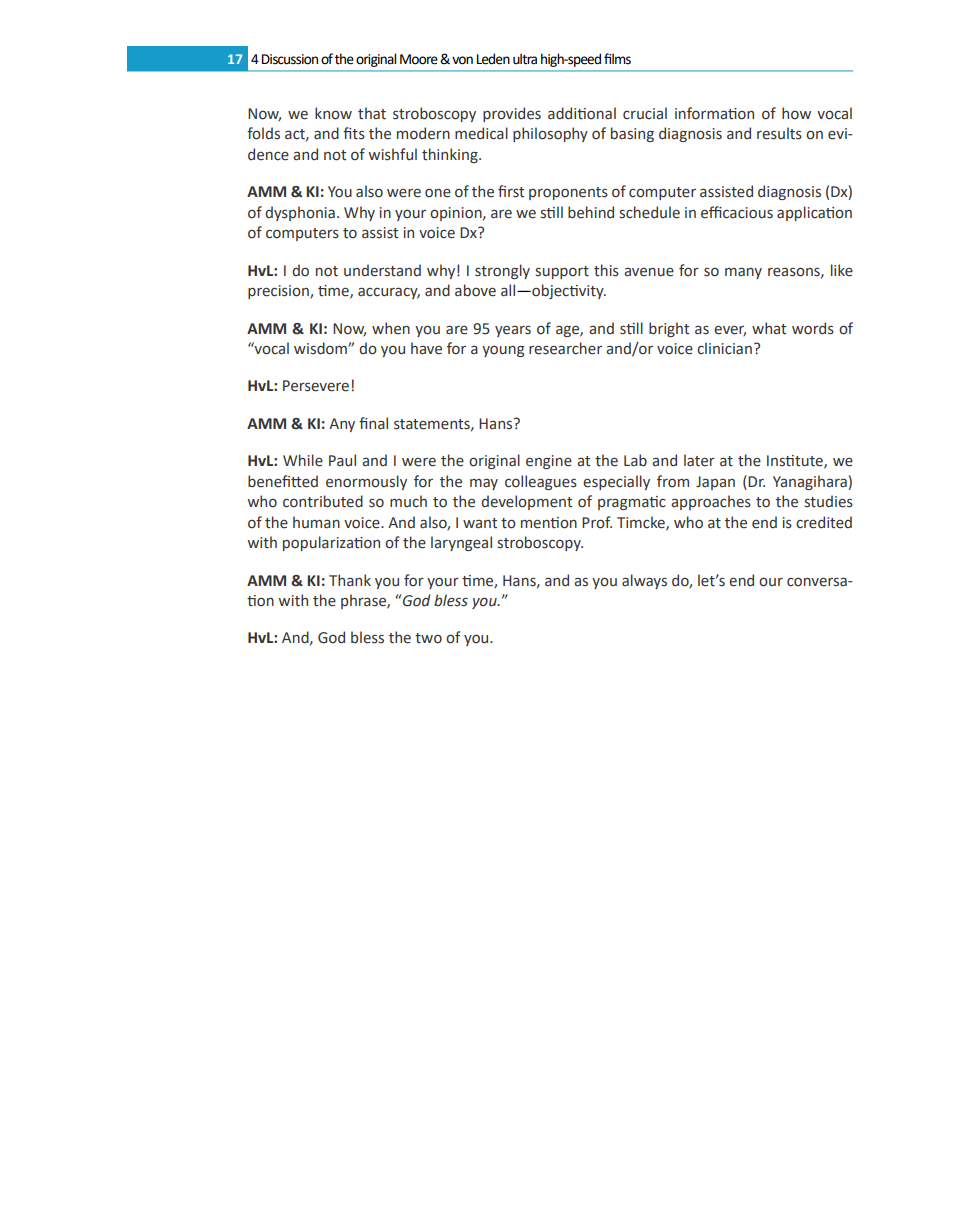 Image resolution: width=980 pixels, height=1226 pixels. What do you see at coordinates (350, 580) in the screenshot?
I see `Thank` at bounding box center [350, 580].
